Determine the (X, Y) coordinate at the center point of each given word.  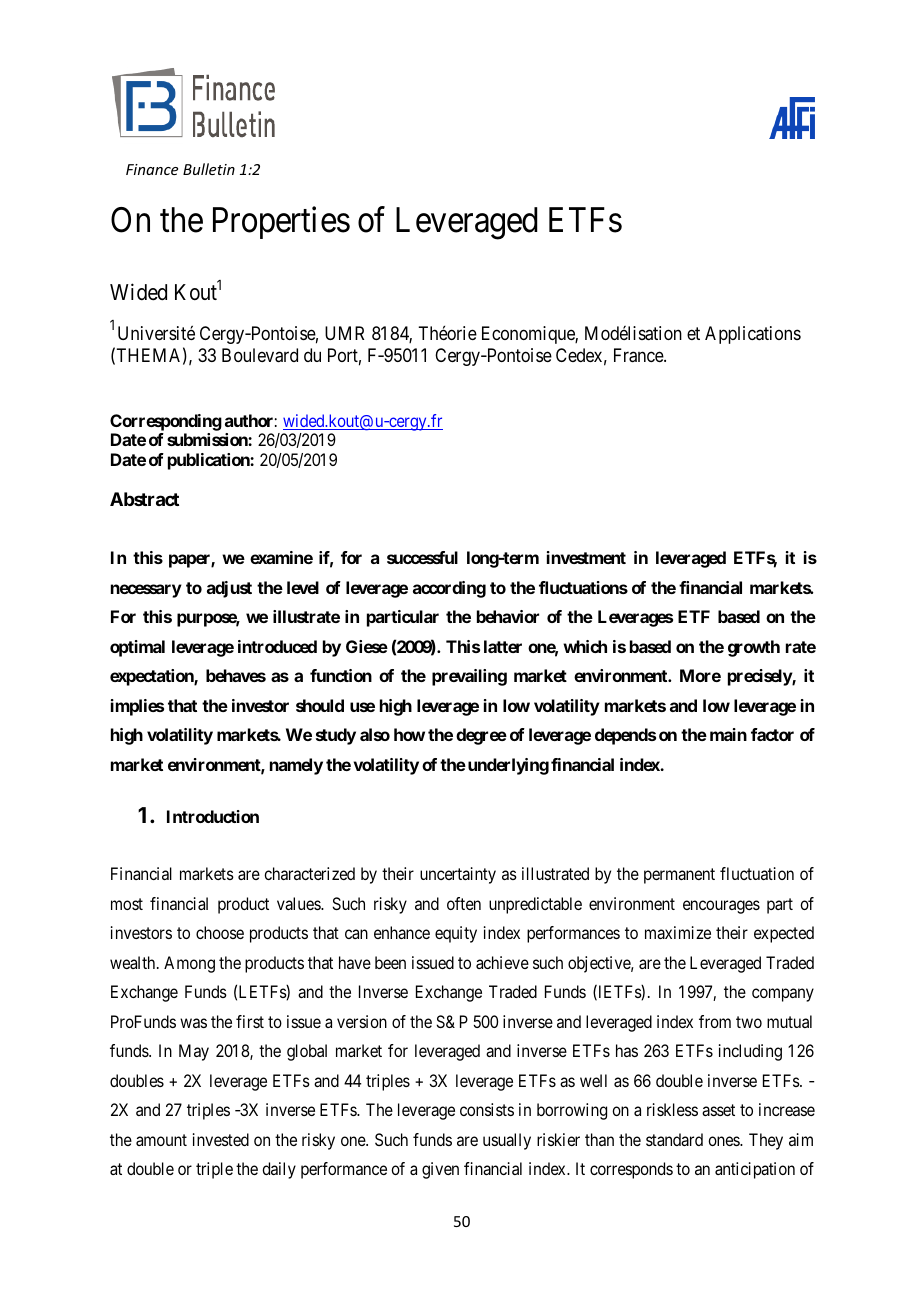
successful (422, 557)
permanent (679, 876)
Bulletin (209, 169)
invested (221, 1139)
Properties (281, 223)
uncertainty (458, 875)
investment (586, 557)
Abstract (144, 499)
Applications (753, 335)
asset (718, 1110)
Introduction (213, 816)
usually (507, 1141)
